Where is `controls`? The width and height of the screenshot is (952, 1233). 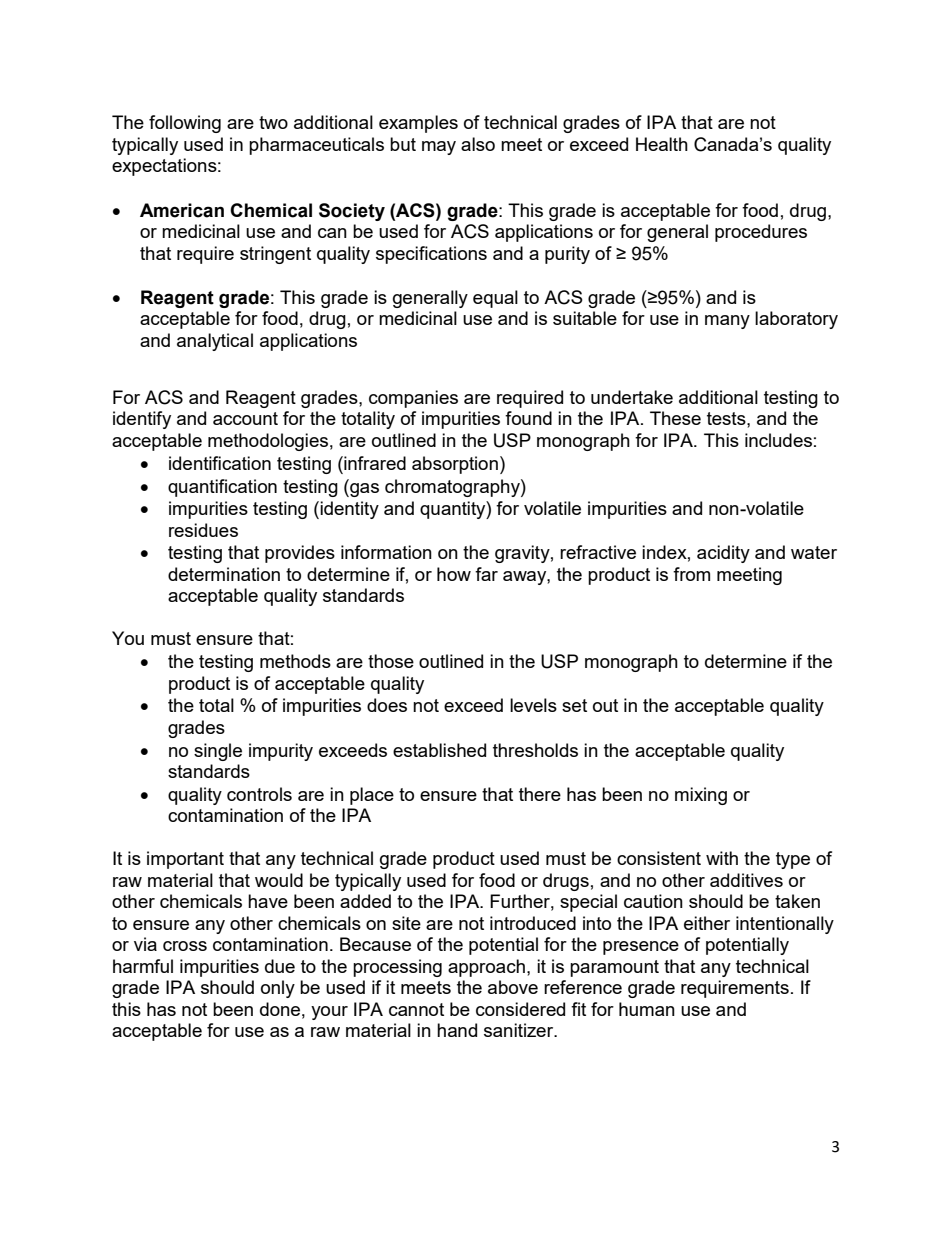
controls is located at coordinates (259, 794).
